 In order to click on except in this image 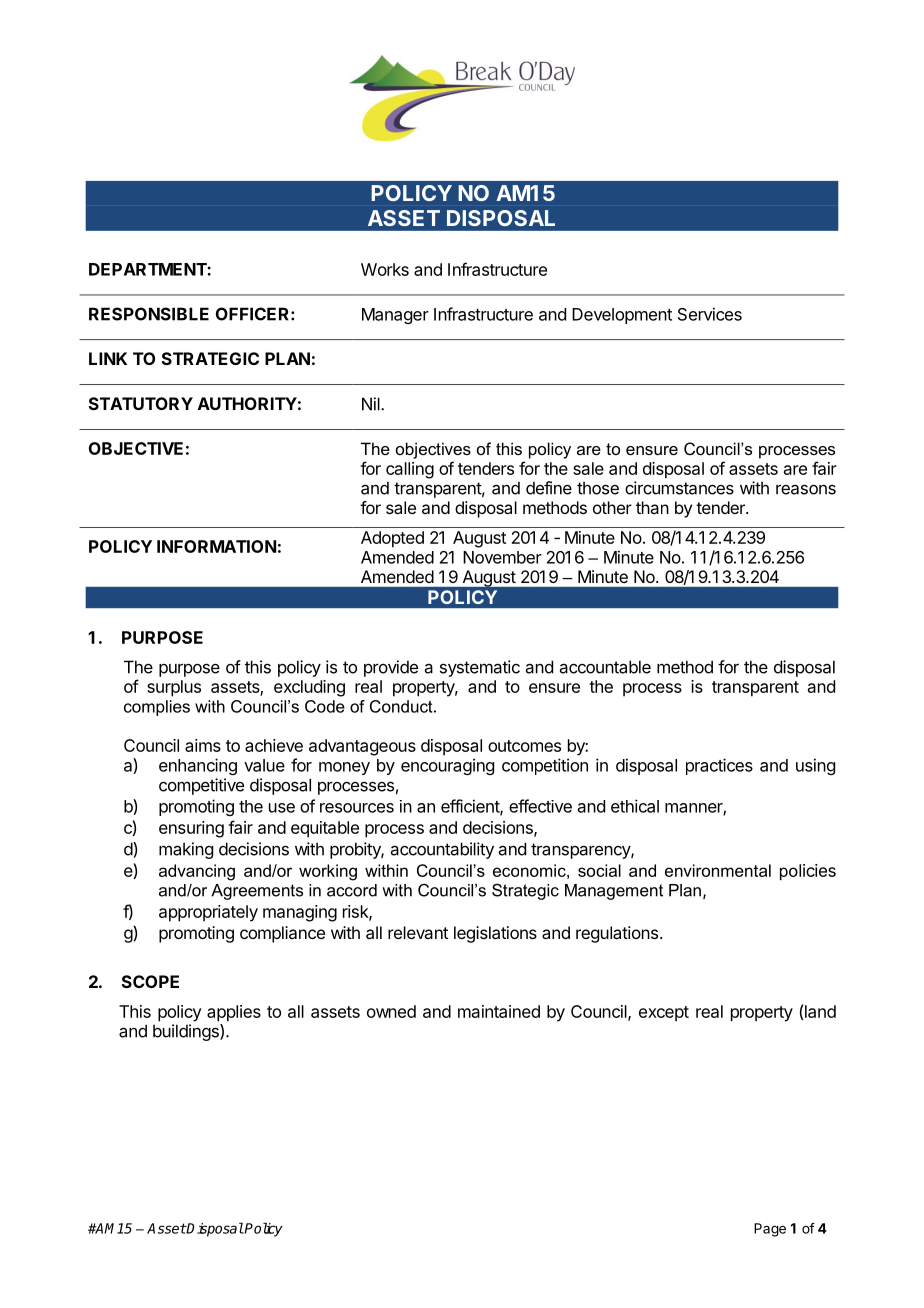, I will do `click(664, 1014)`.
